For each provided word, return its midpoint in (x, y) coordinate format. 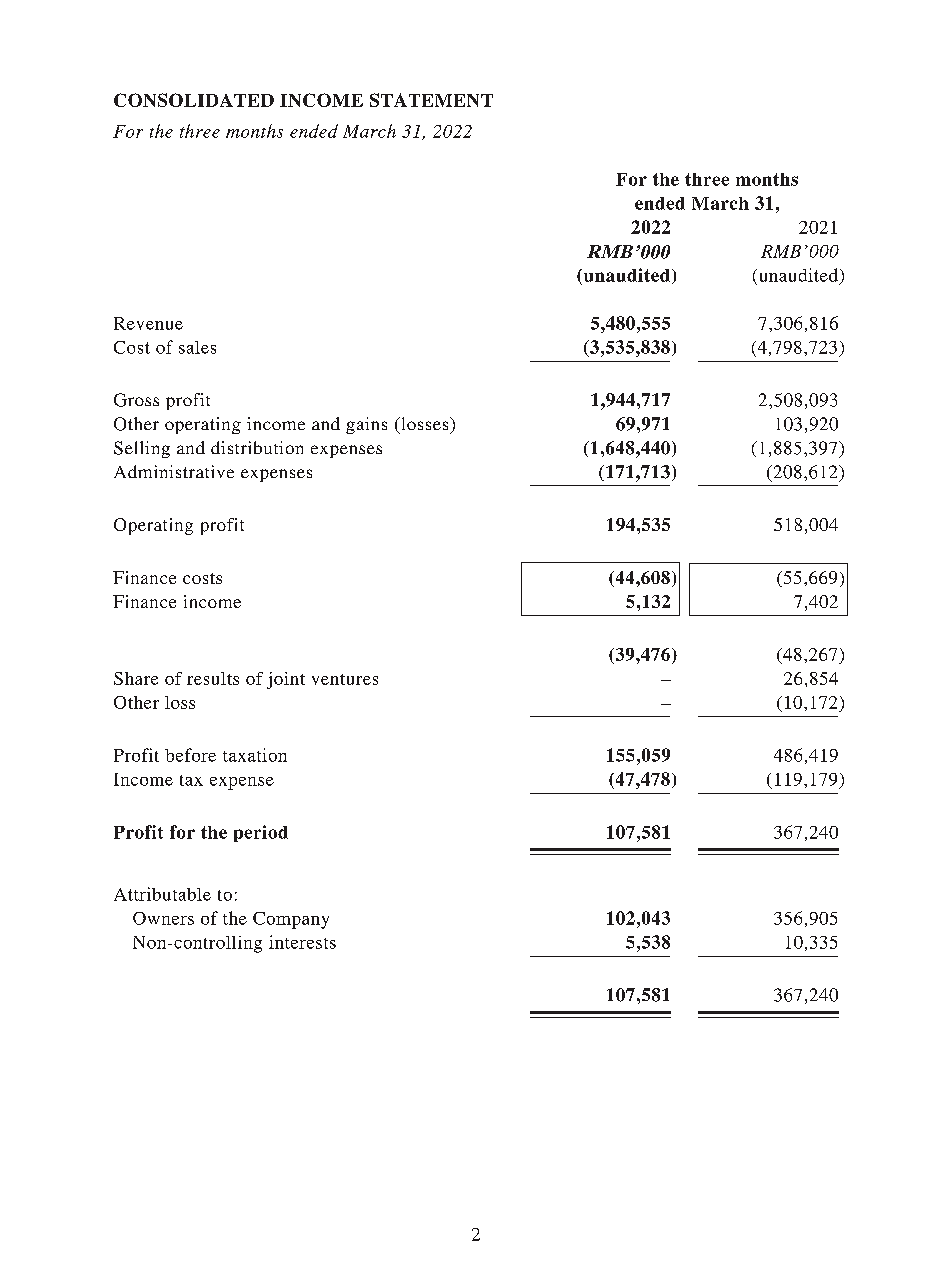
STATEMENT (431, 100)
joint (286, 680)
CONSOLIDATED (194, 100)
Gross (136, 400)
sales (197, 347)
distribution (257, 447)
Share (136, 678)
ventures (345, 679)
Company (291, 920)
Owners (163, 918)
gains (366, 425)
